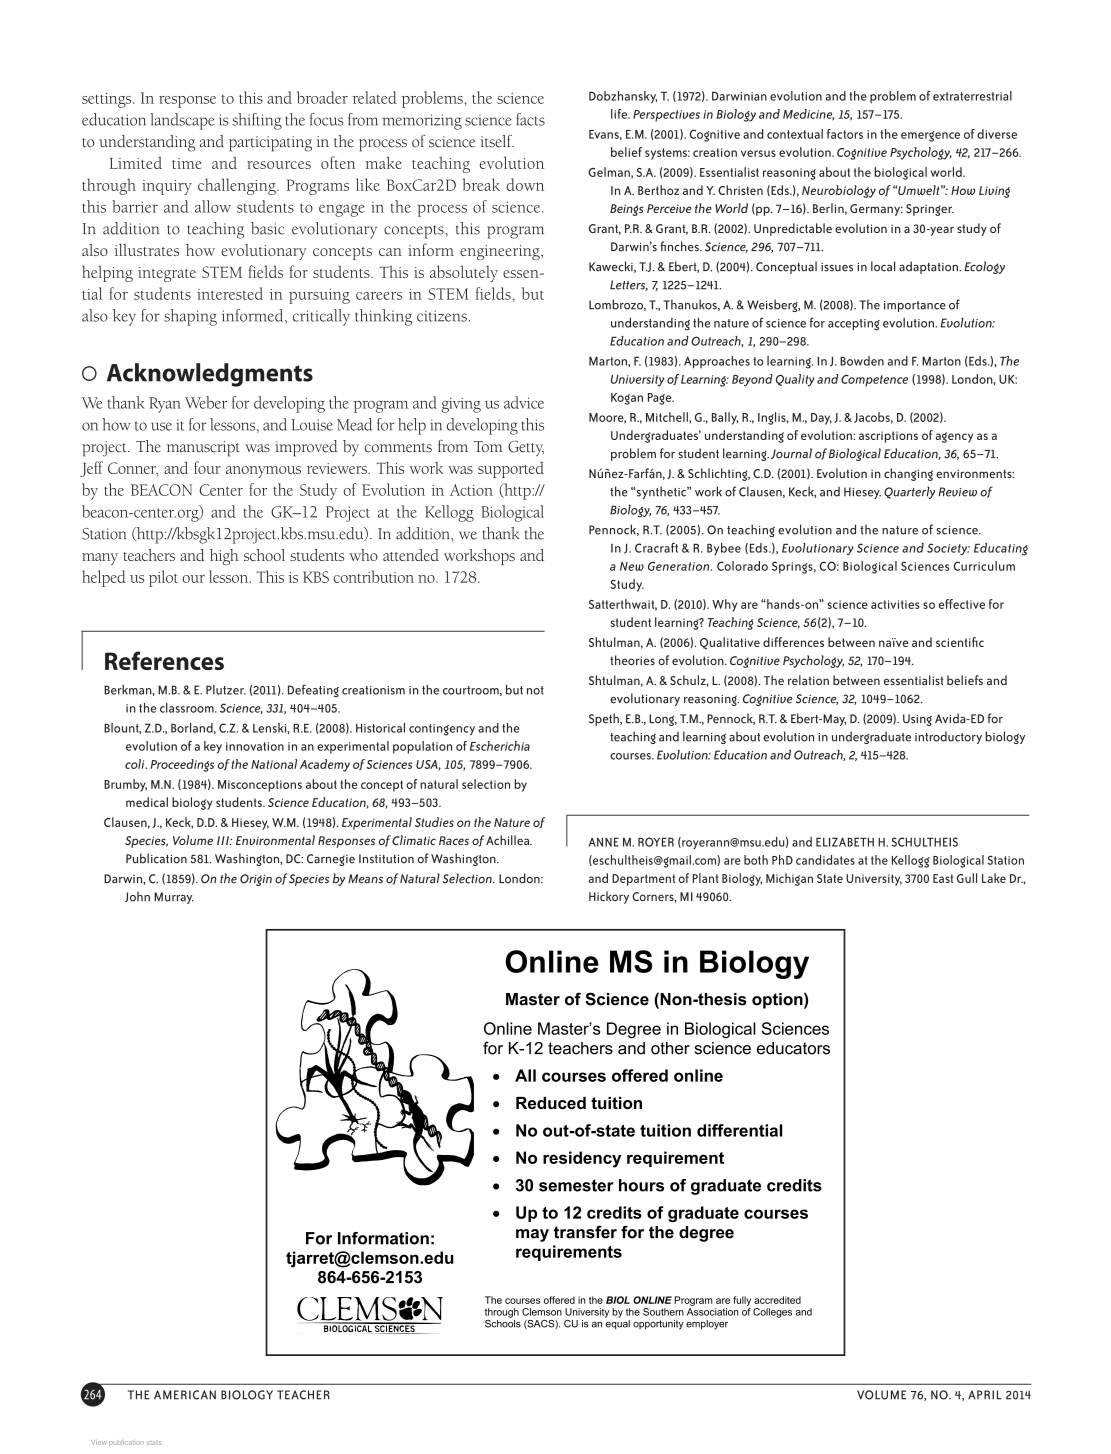 Image resolution: width=1111 pixels, height=1454 pixels. What do you see at coordinates (793, 1048) in the image?
I see `educators` at bounding box center [793, 1048].
